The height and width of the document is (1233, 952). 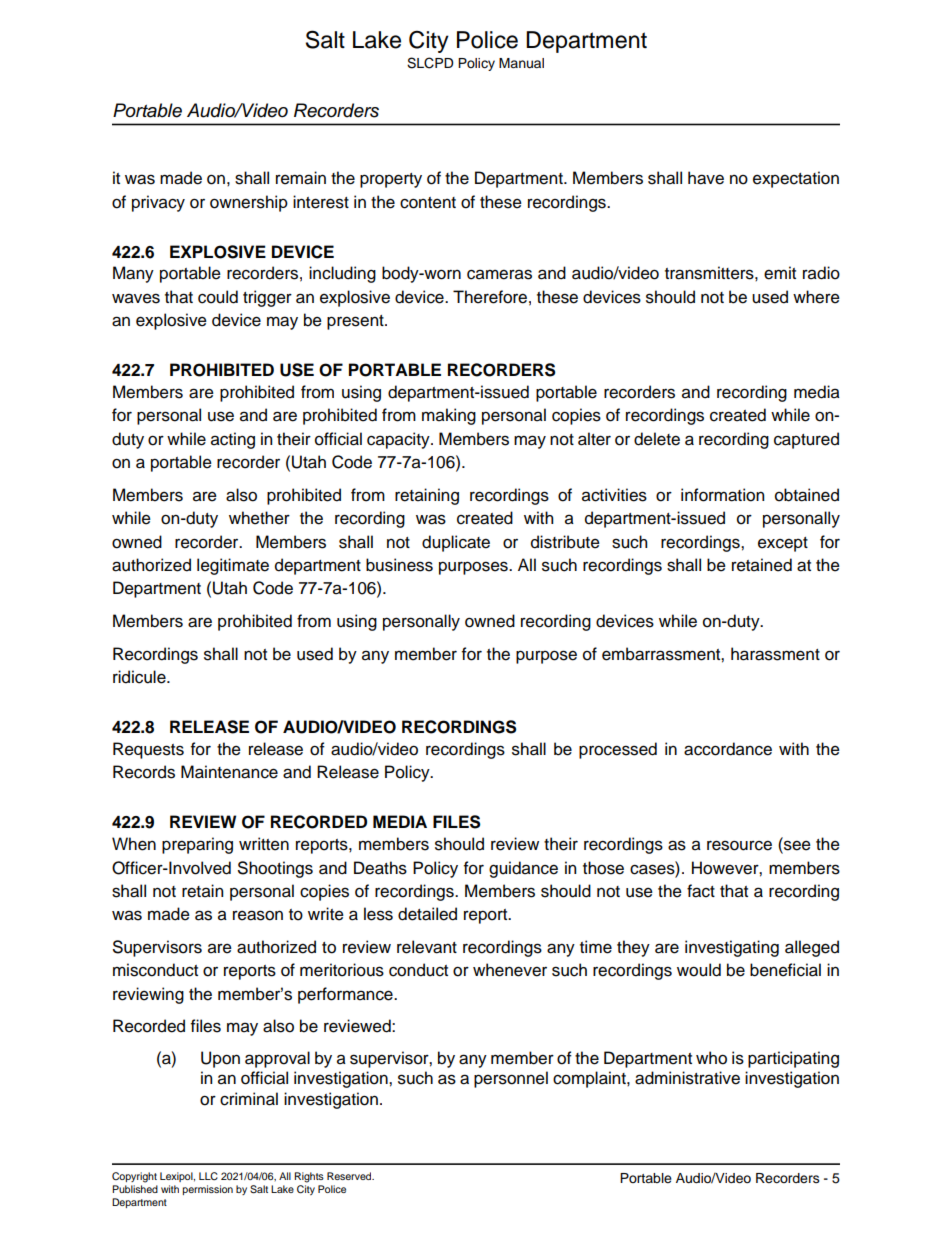 What do you see at coordinates (521, 63) in the document?
I see `Manual` at bounding box center [521, 63].
